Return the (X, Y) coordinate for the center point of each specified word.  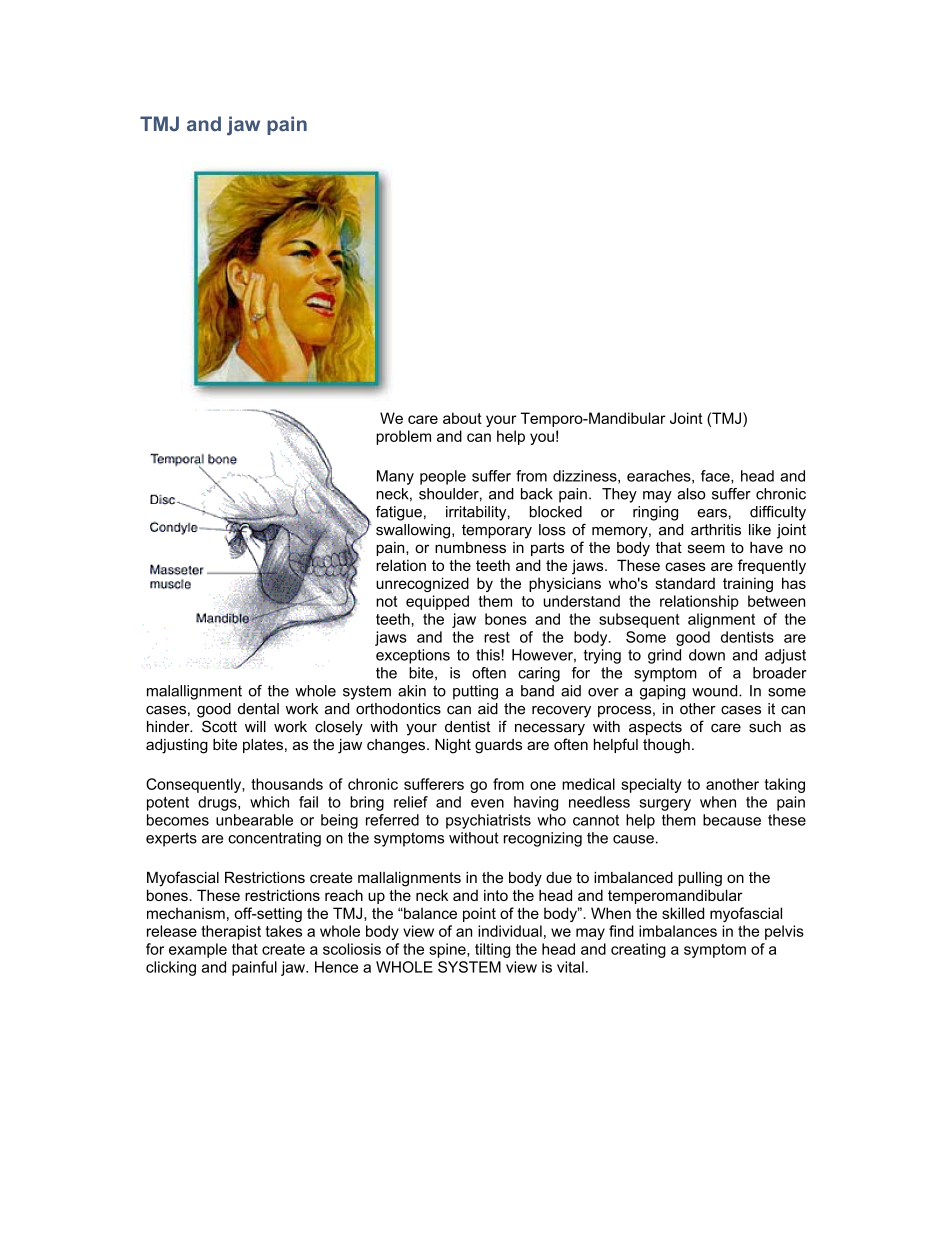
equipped (437, 602)
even (487, 803)
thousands (287, 784)
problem (403, 437)
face (716, 476)
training (748, 584)
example (198, 950)
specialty (651, 785)
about (462, 418)
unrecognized (422, 584)
